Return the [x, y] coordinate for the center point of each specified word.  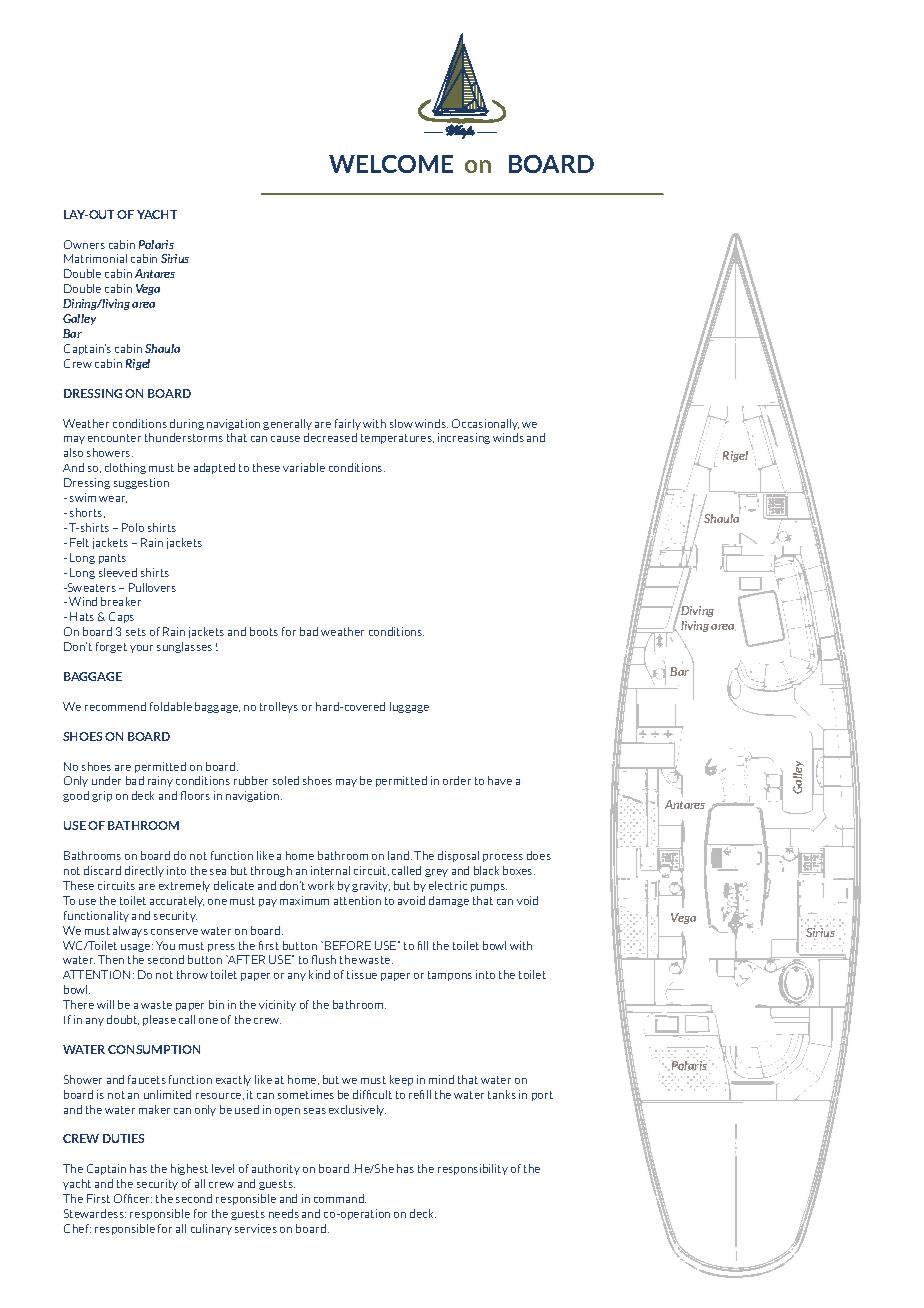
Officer [133, 1198]
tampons [450, 976]
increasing [464, 438]
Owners [84, 244]
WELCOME [391, 164]
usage [137, 948]
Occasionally [485, 424]
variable [304, 467]
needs [284, 1213]
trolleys [279, 707]
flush [324, 959]
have [500, 780]
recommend [115, 706]
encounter [114, 438]
